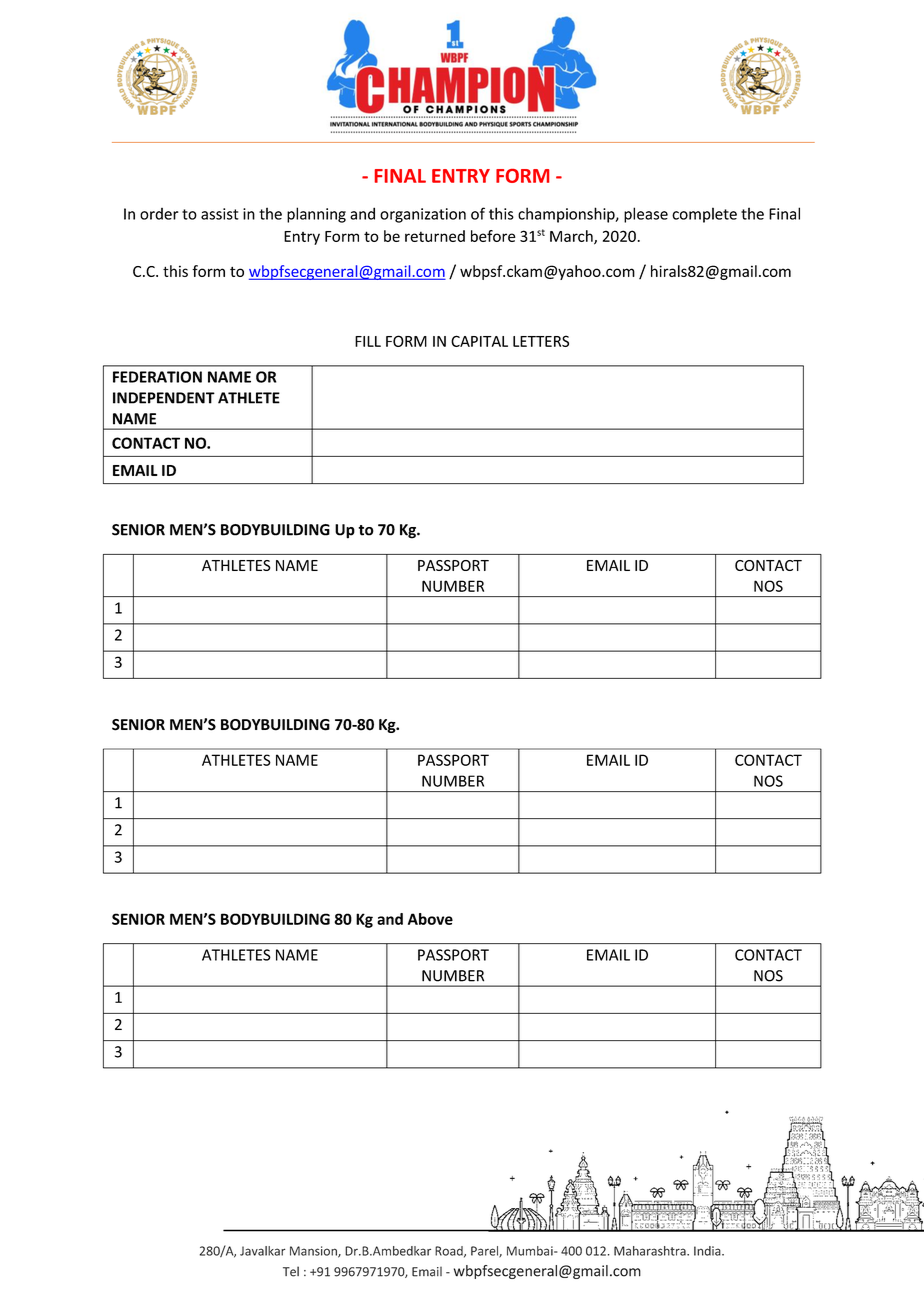 The image size is (924, 1308). Describe the element at coordinates (314, 1252) in the image. I see `Mansion` at that location.
